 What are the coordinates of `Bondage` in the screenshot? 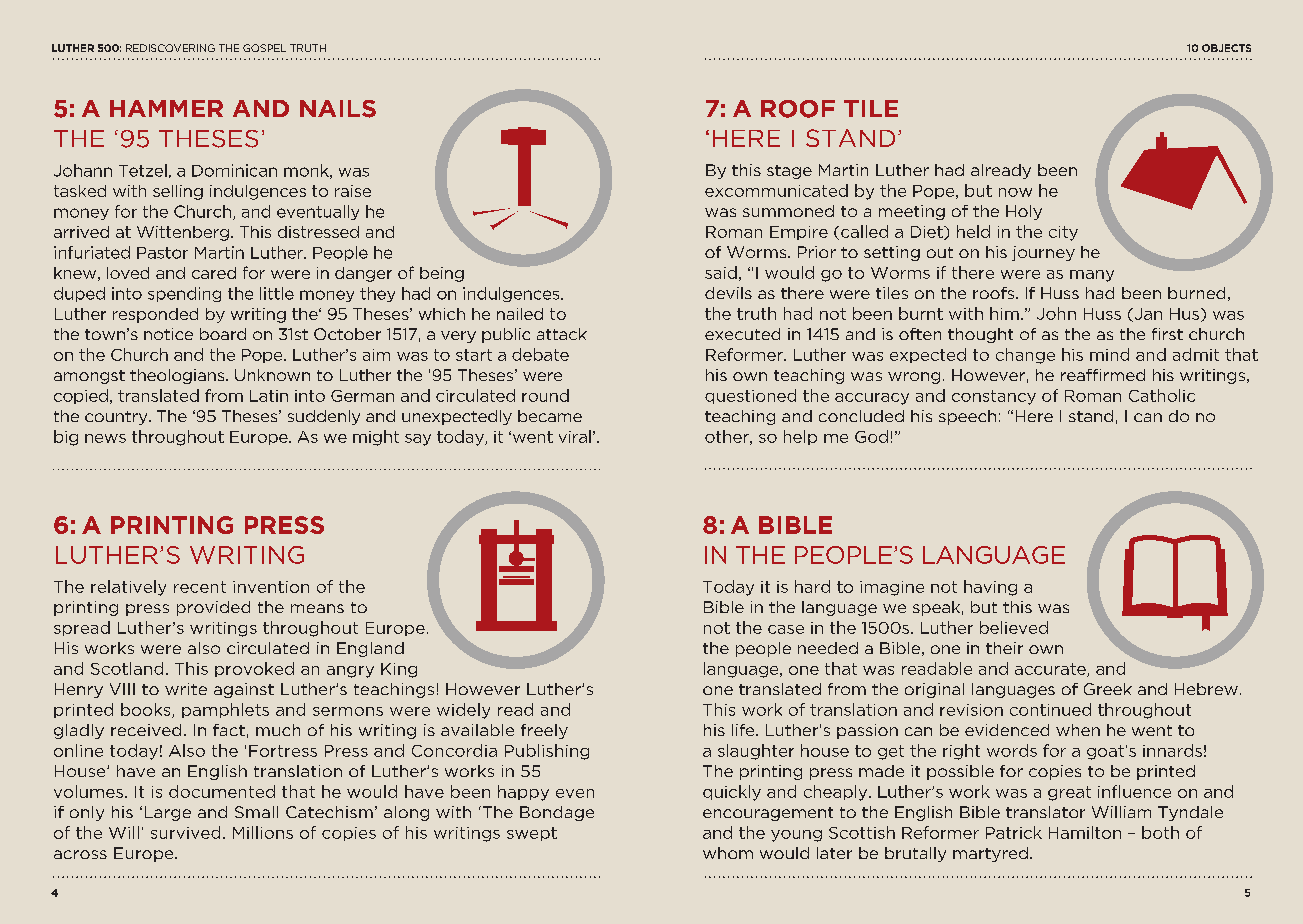 It's located at (557, 813).
